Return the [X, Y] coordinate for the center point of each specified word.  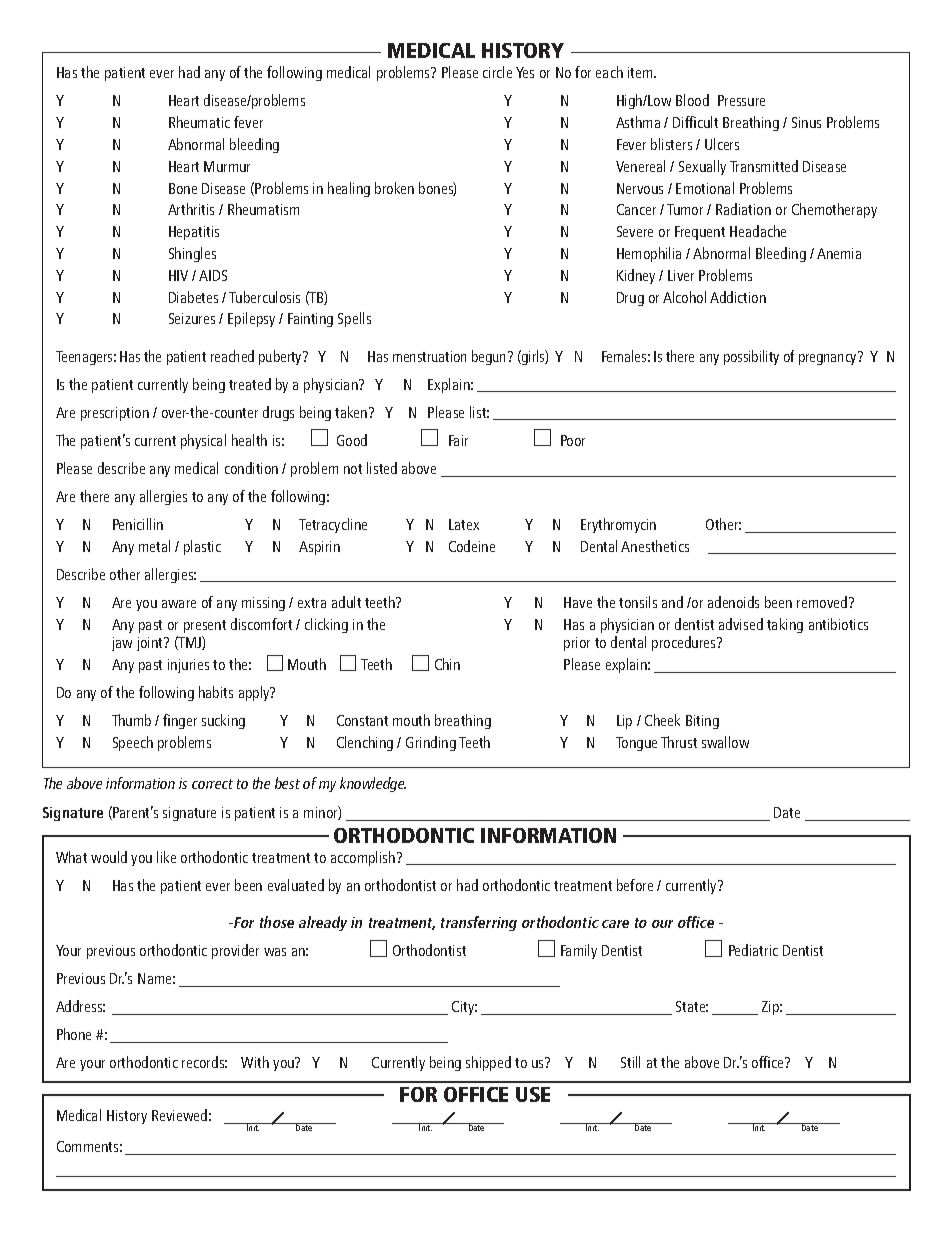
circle [497, 72]
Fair [458, 440]
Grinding [431, 743]
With [255, 1062]
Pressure [741, 100]
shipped [488, 1063]
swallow [725, 742]
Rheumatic [199, 122]
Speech [133, 743]
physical [203, 441]
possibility [751, 357]
